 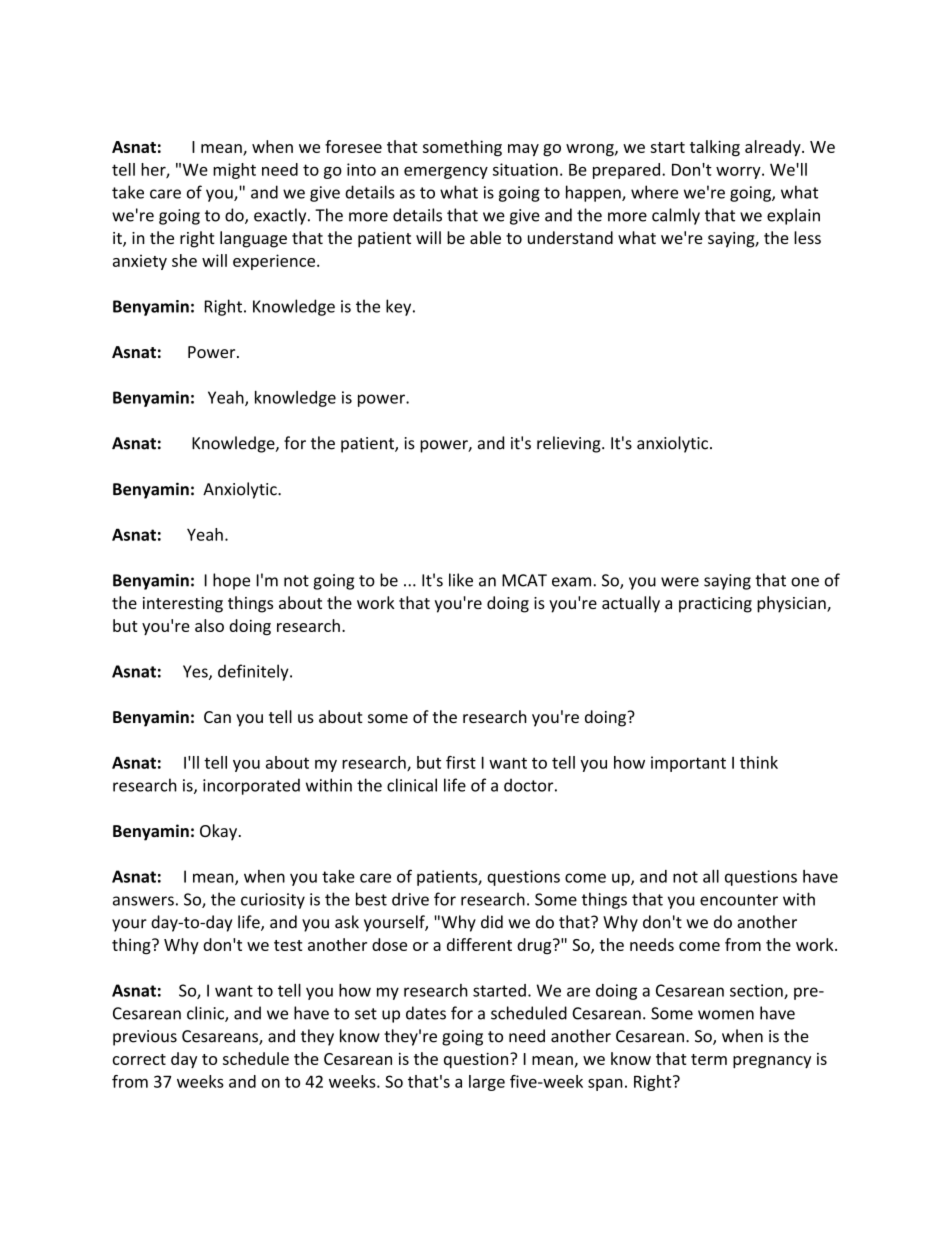 What do you see at coordinates (251, 786) in the page?
I see `incorporated` at bounding box center [251, 786].
